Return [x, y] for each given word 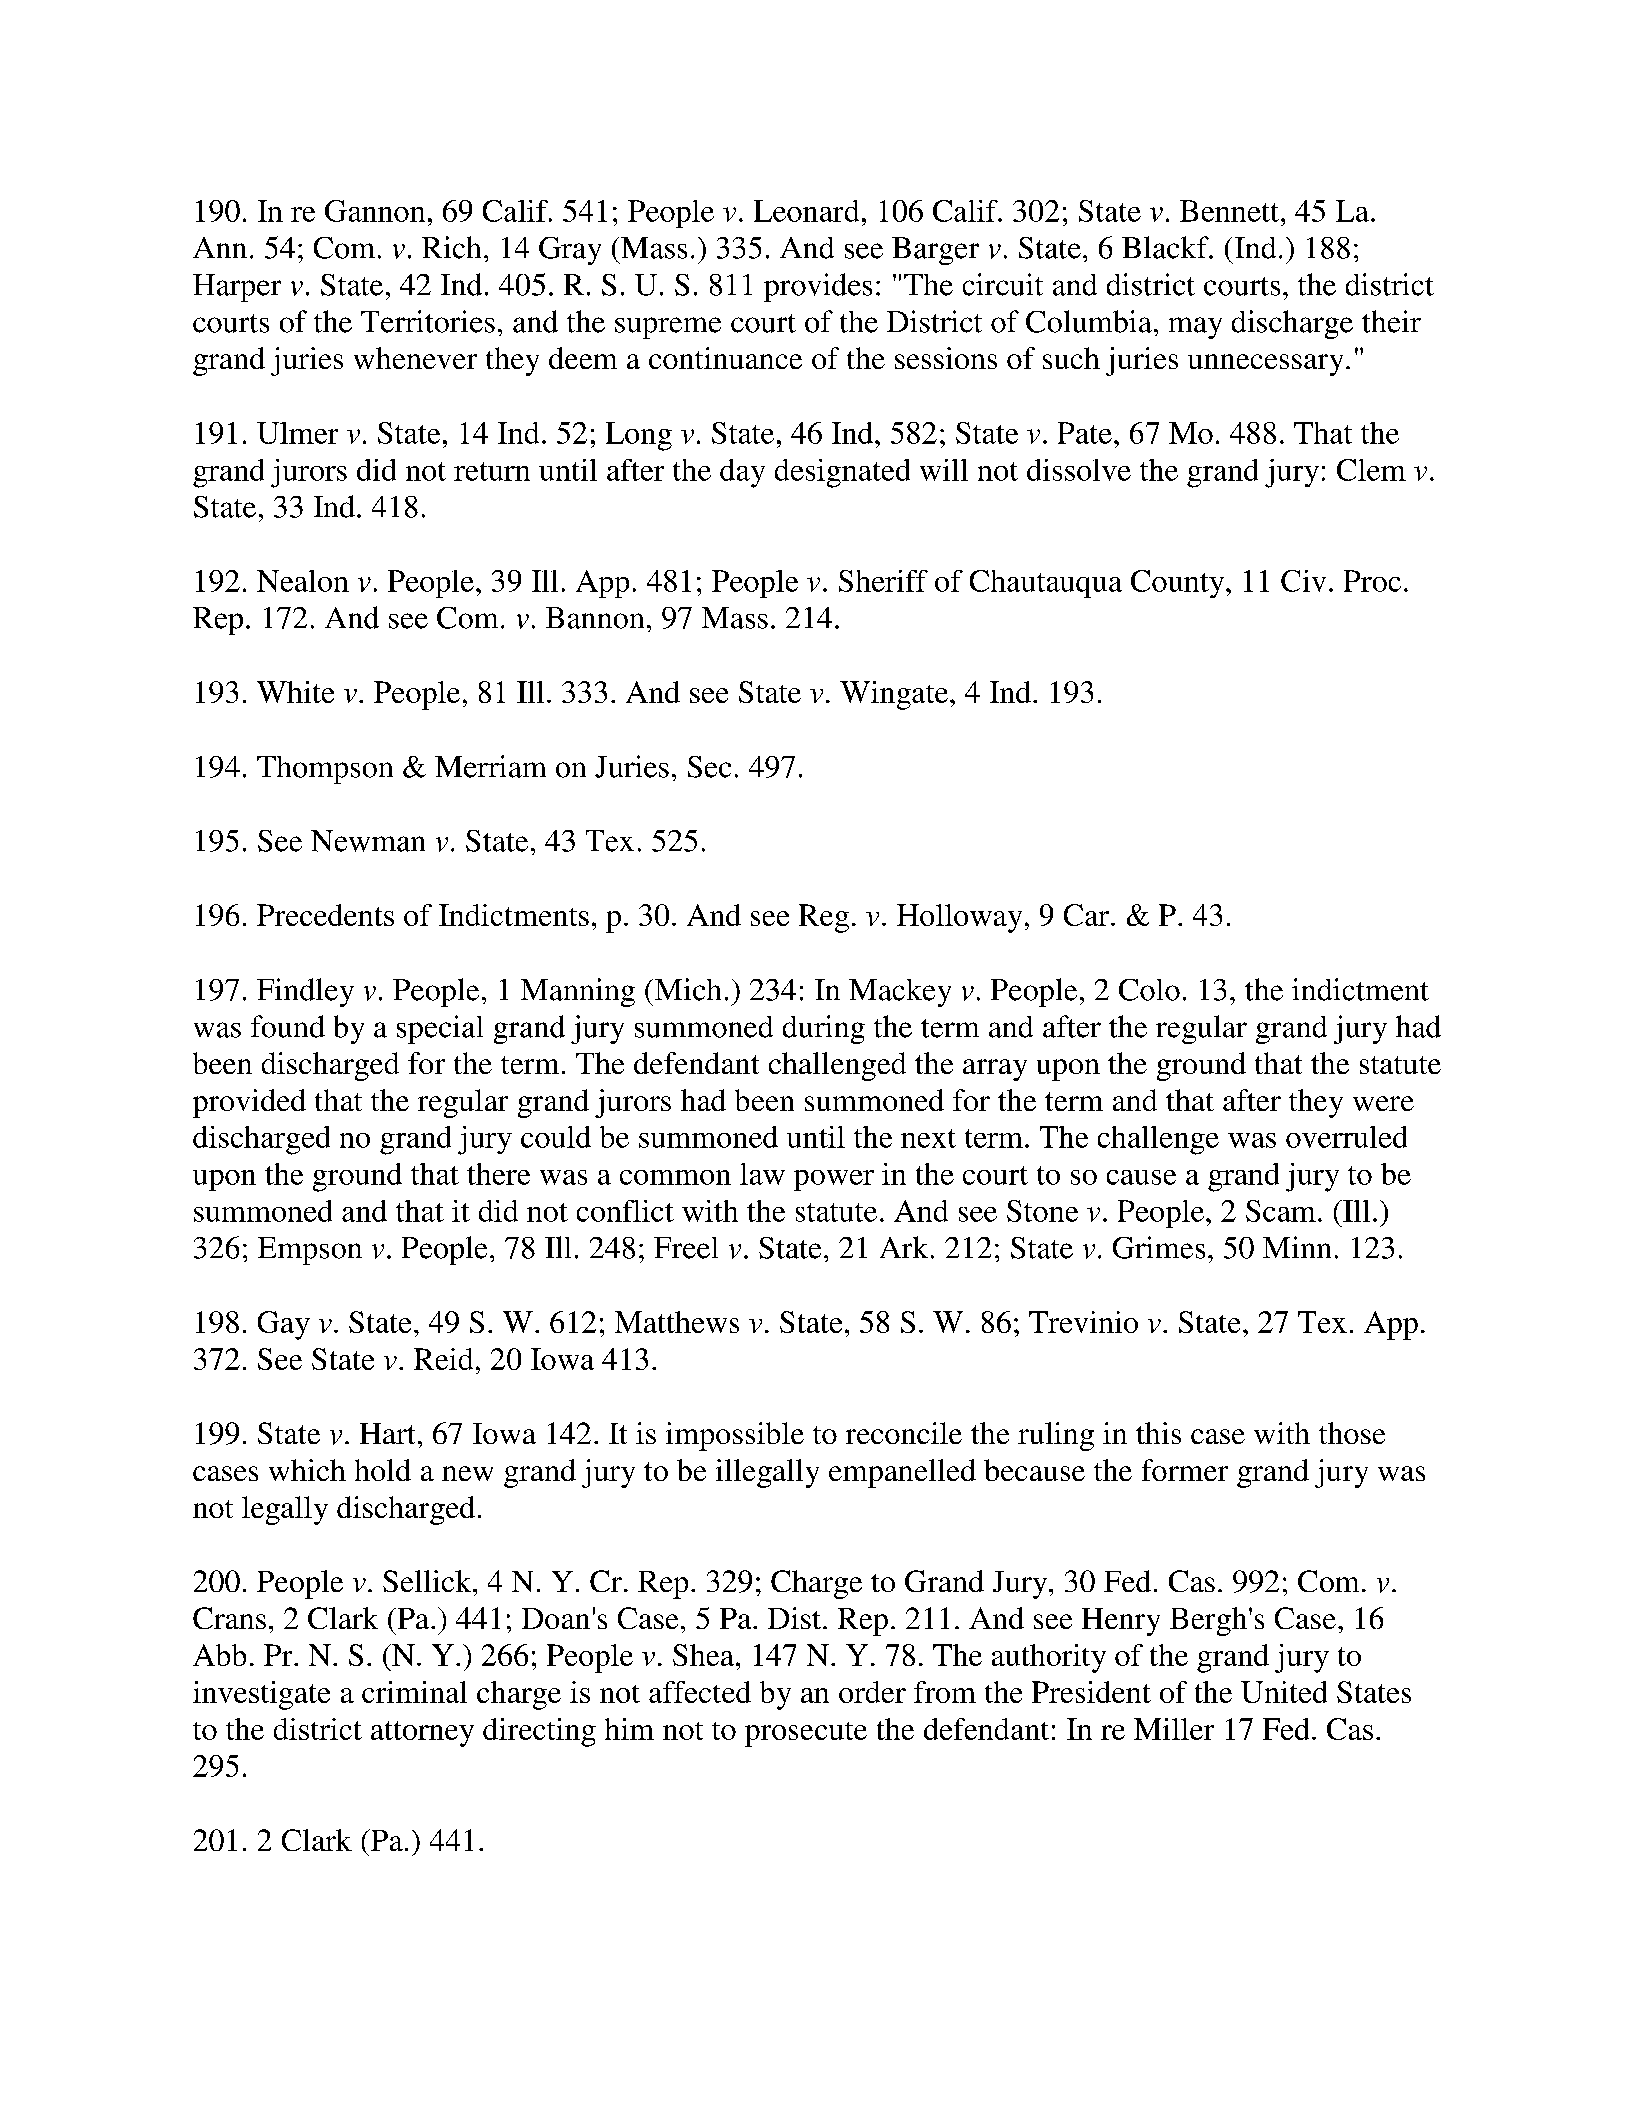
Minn [1297, 1247]
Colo [1149, 990]
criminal [414, 1692]
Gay [284, 1325]
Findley [305, 992]
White [295, 692]
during [824, 1029]
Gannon [375, 211]
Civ [1303, 581]
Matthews [677, 1322]
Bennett [1229, 211]
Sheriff [883, 581]
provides [818, 287]
